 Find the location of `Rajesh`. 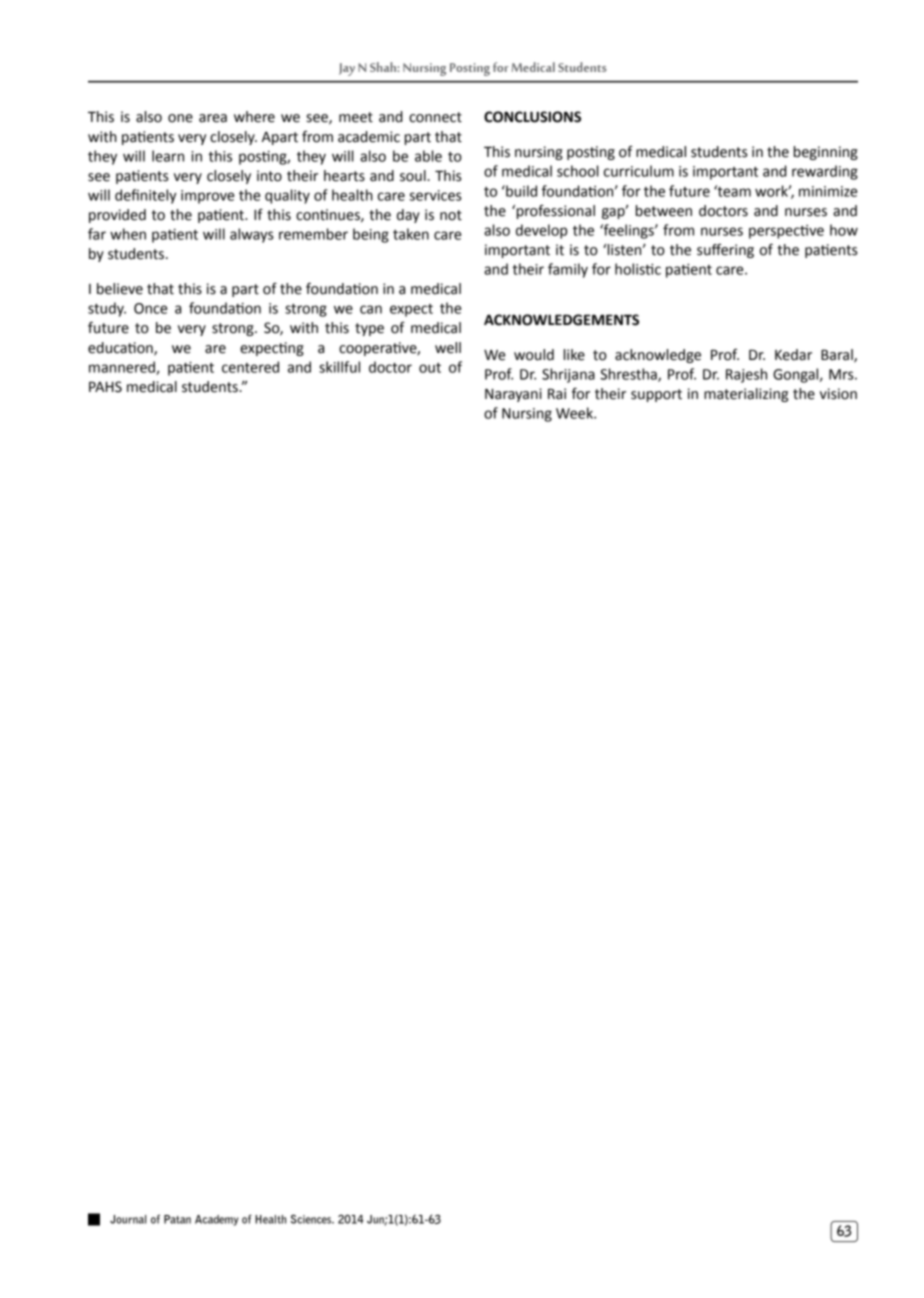

Rajesh is located at coordinates (746, 375).
